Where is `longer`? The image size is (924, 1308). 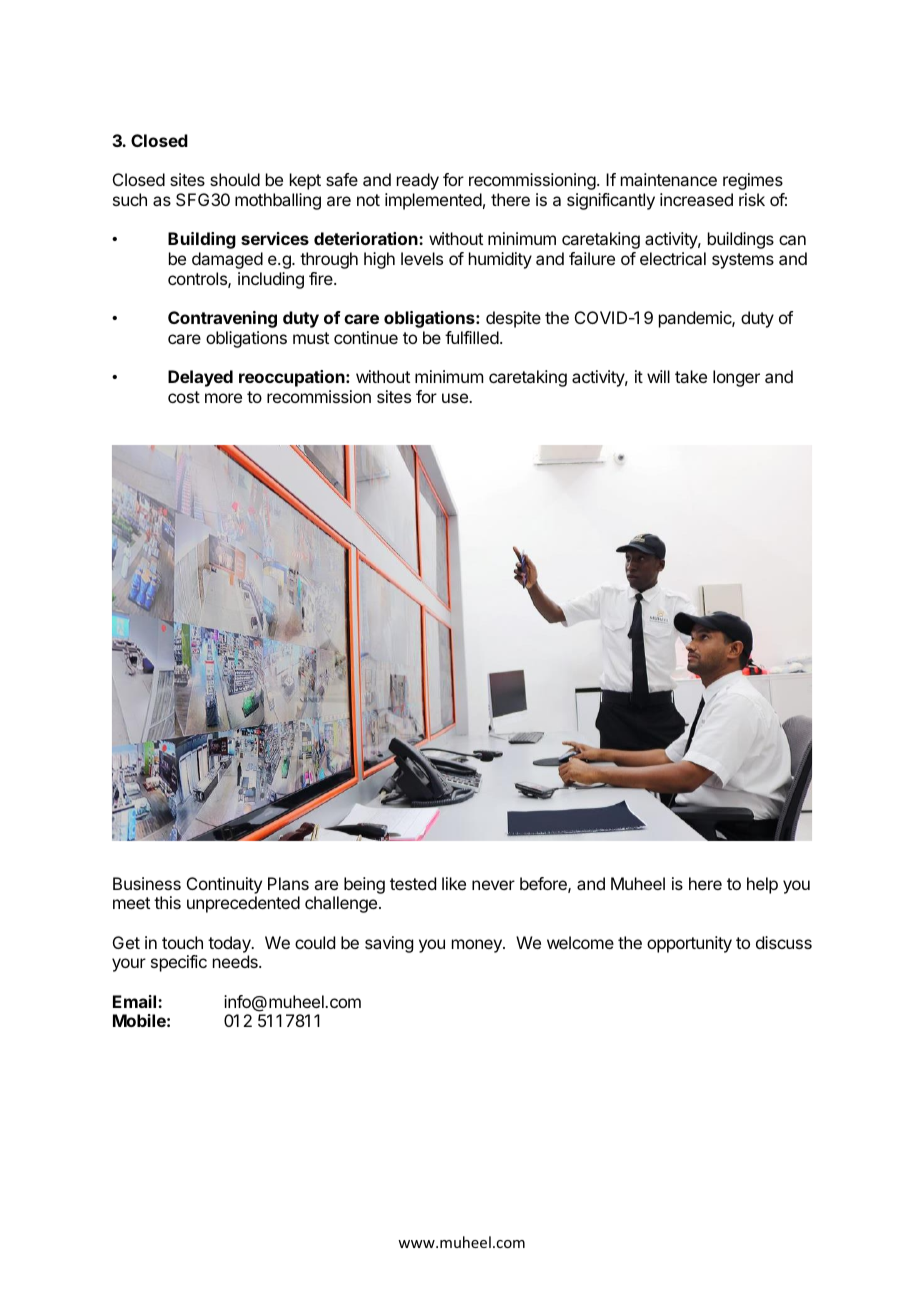
longer is located at coordinates (736, 378).
